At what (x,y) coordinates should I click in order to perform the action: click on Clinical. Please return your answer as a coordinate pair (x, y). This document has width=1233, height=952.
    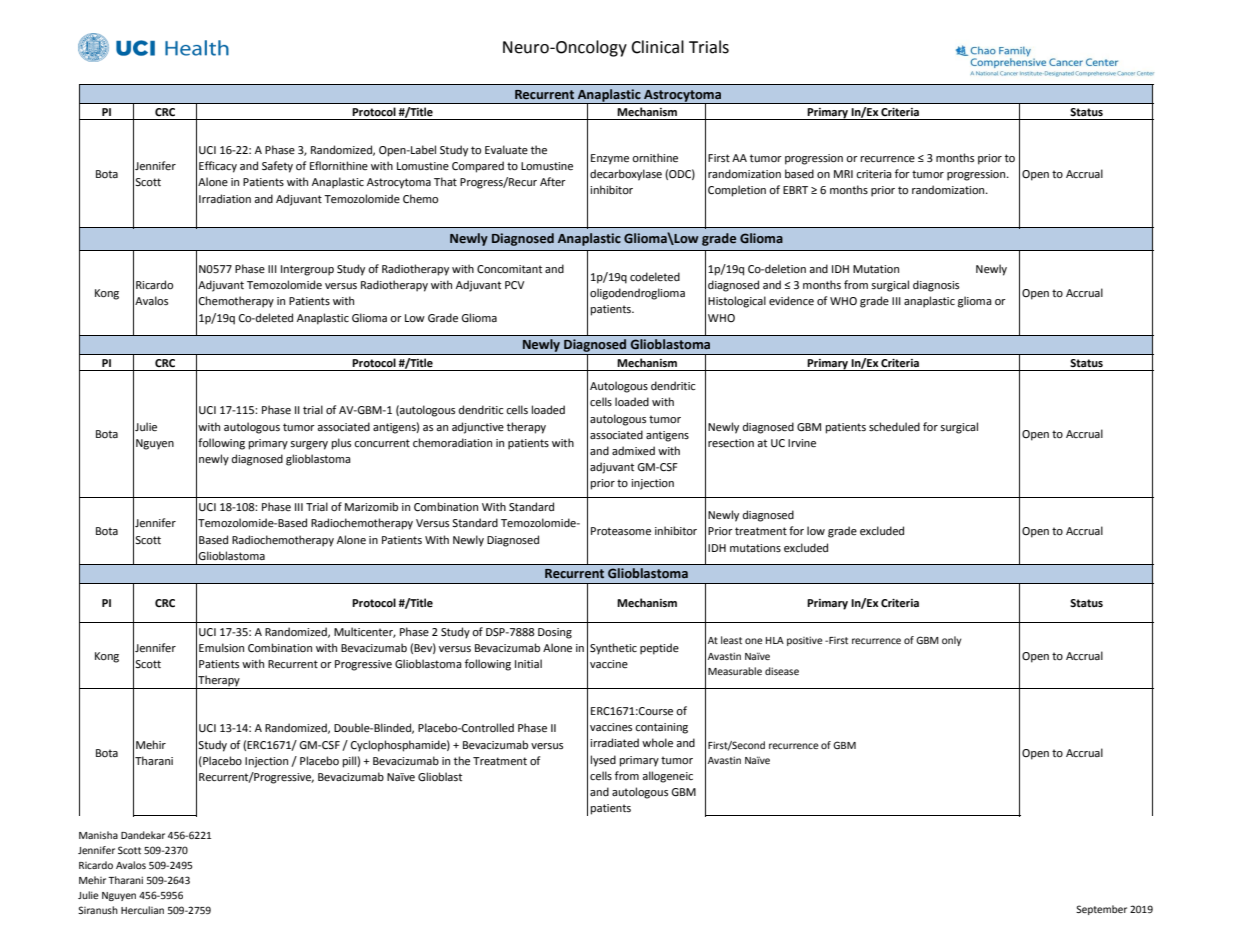
    Looking at the image, I should click on (657, 47).
